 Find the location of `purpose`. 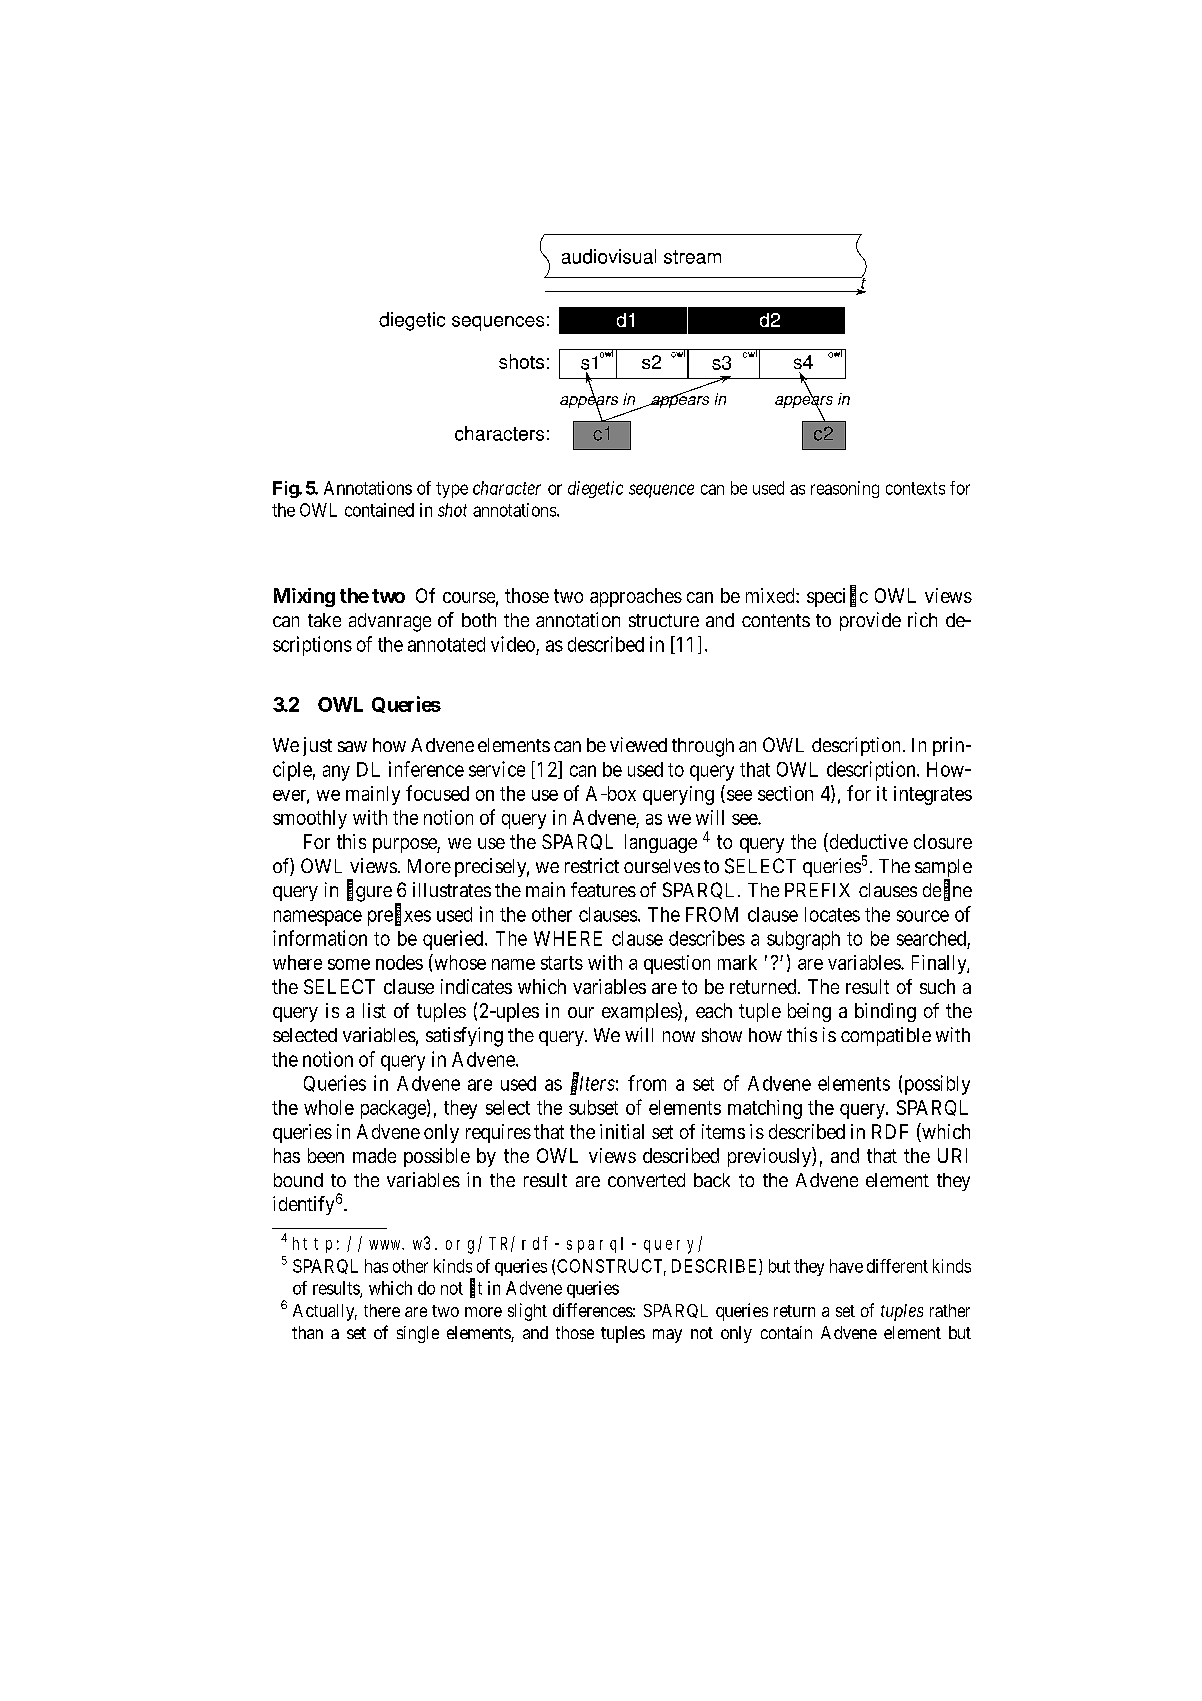

purpose is located at coordinates (405, 845).
